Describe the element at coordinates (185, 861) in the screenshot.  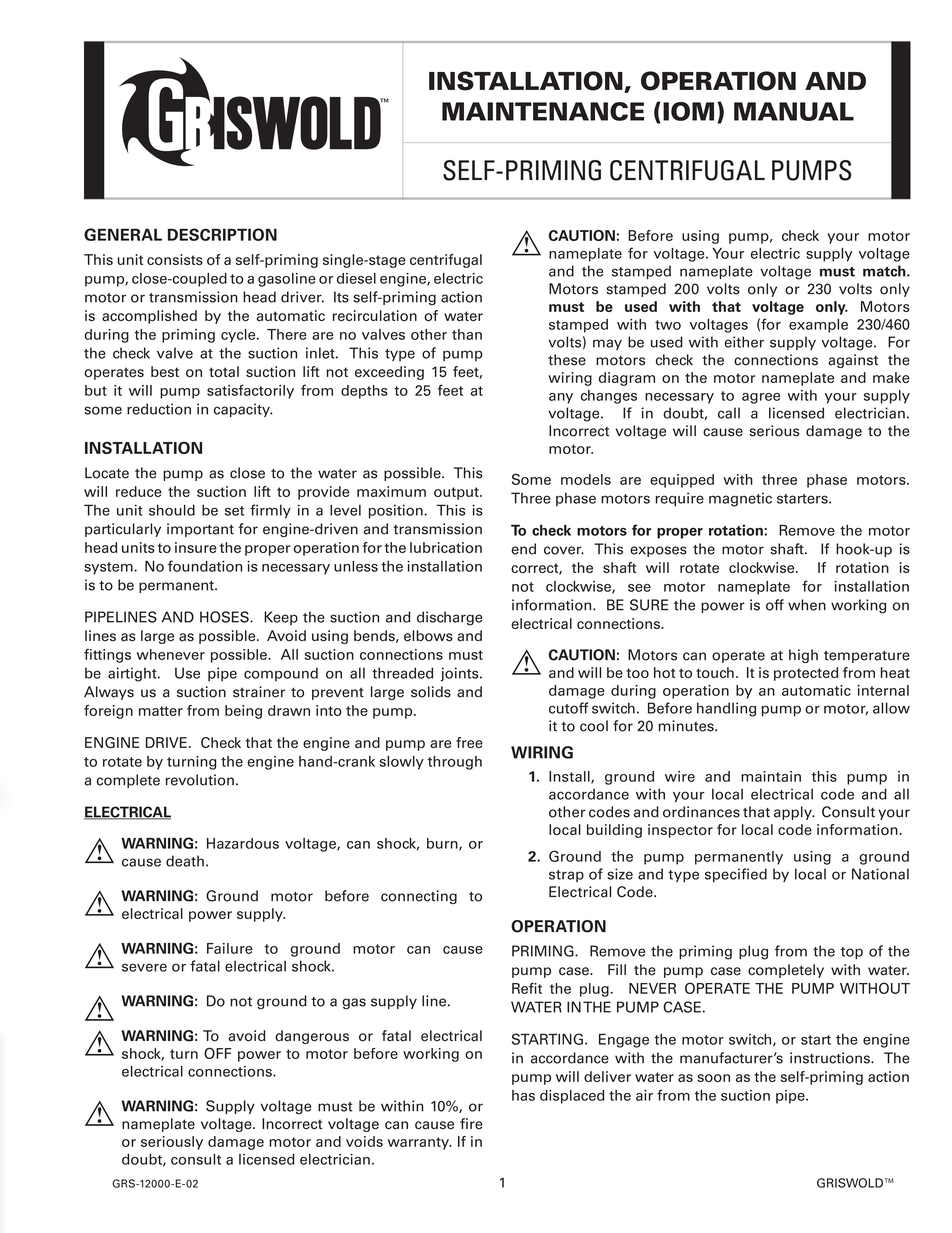
I see `death` at that location.
